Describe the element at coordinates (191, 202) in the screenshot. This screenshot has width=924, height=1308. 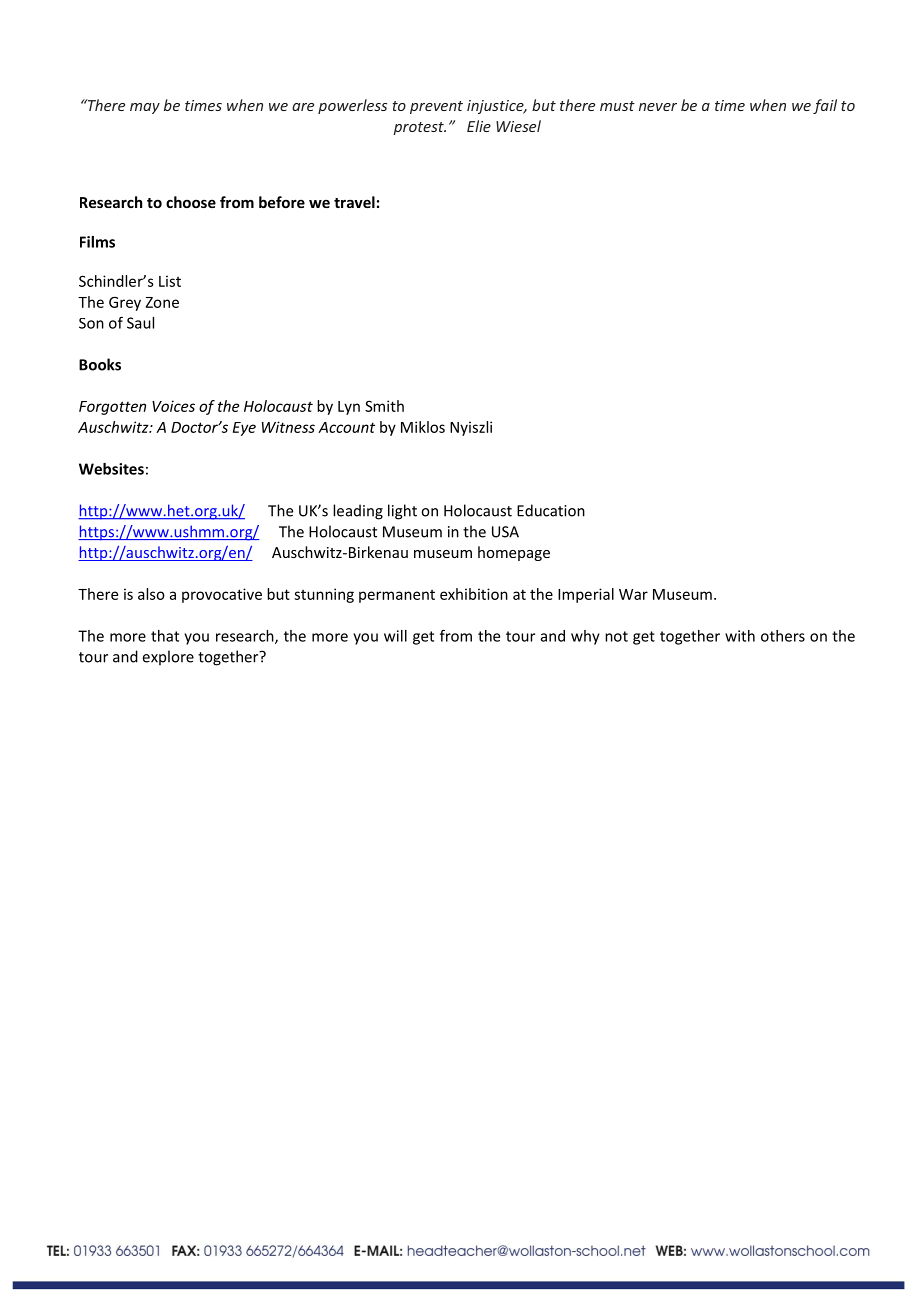
I see `choose` at that location.
